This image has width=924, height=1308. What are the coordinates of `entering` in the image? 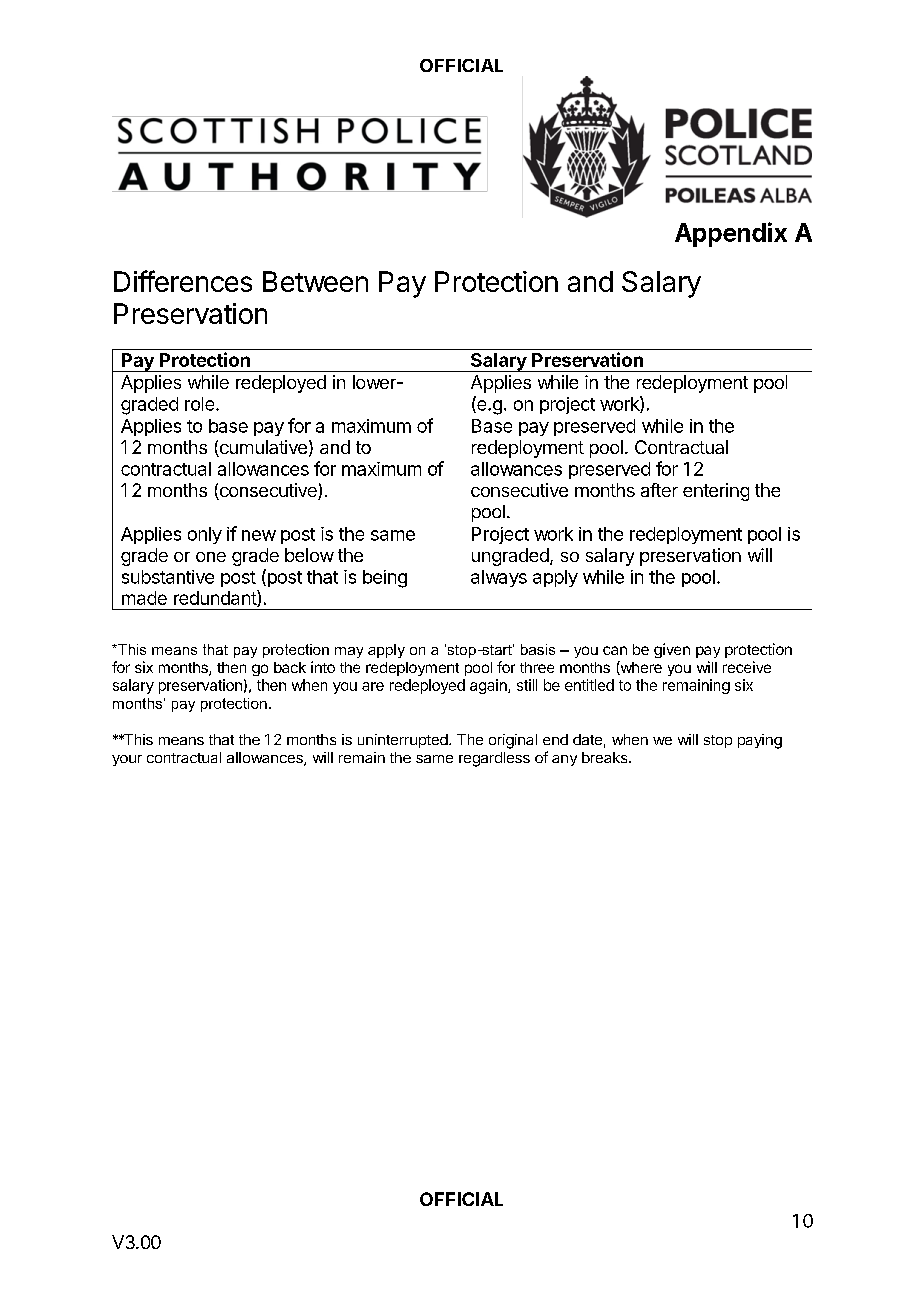 It's located at (716, 492).
